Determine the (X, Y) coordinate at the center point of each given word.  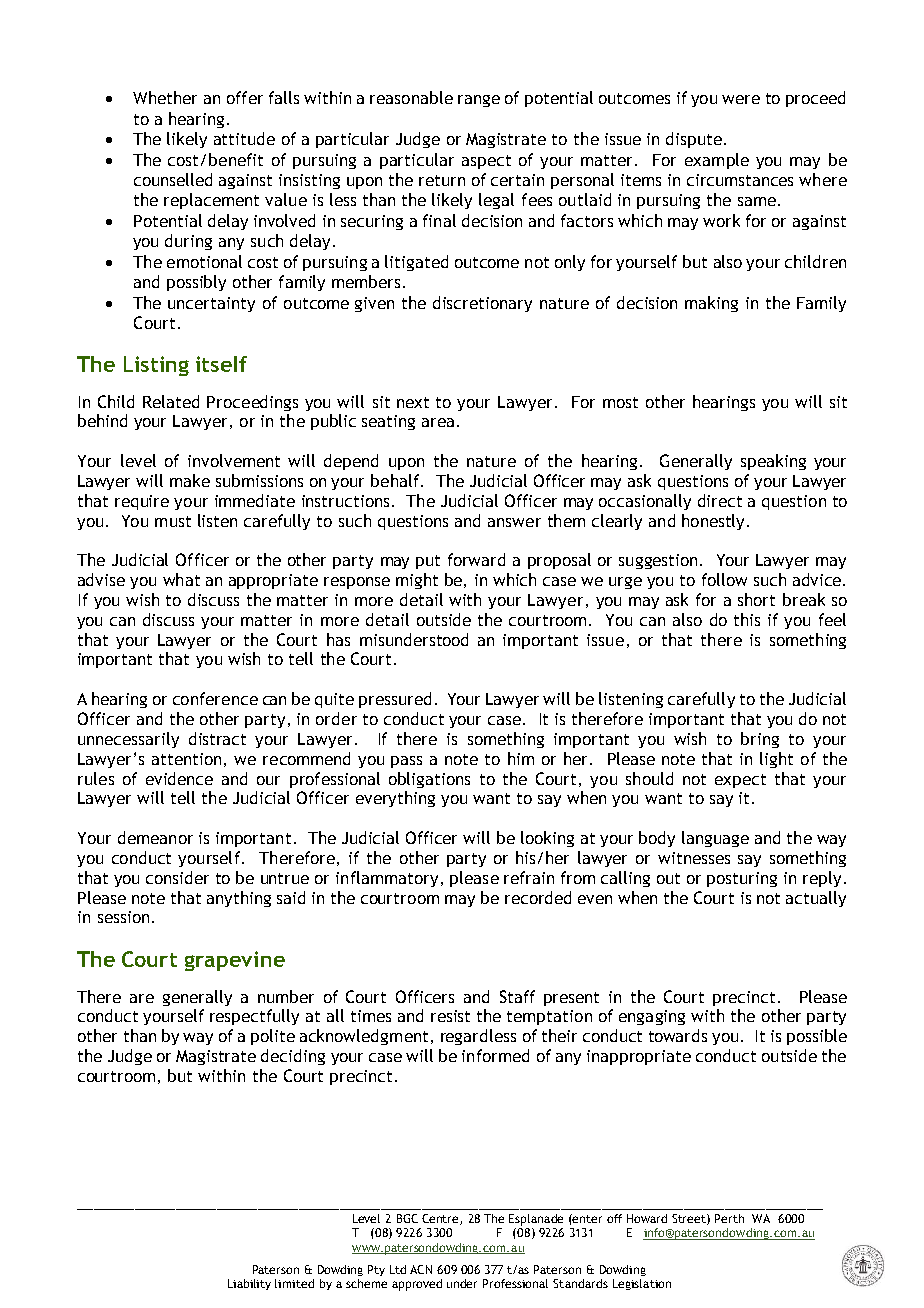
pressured (395, 700)
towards (678, 1035)
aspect (486, 162)
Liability (249, 1284)
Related (171, 401)
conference (215, 698)
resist (450, 1016)
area (440, 422)
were (741, 99)
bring (760, 740)
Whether (165, 97)
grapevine (235, 961)
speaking (773, 462)
